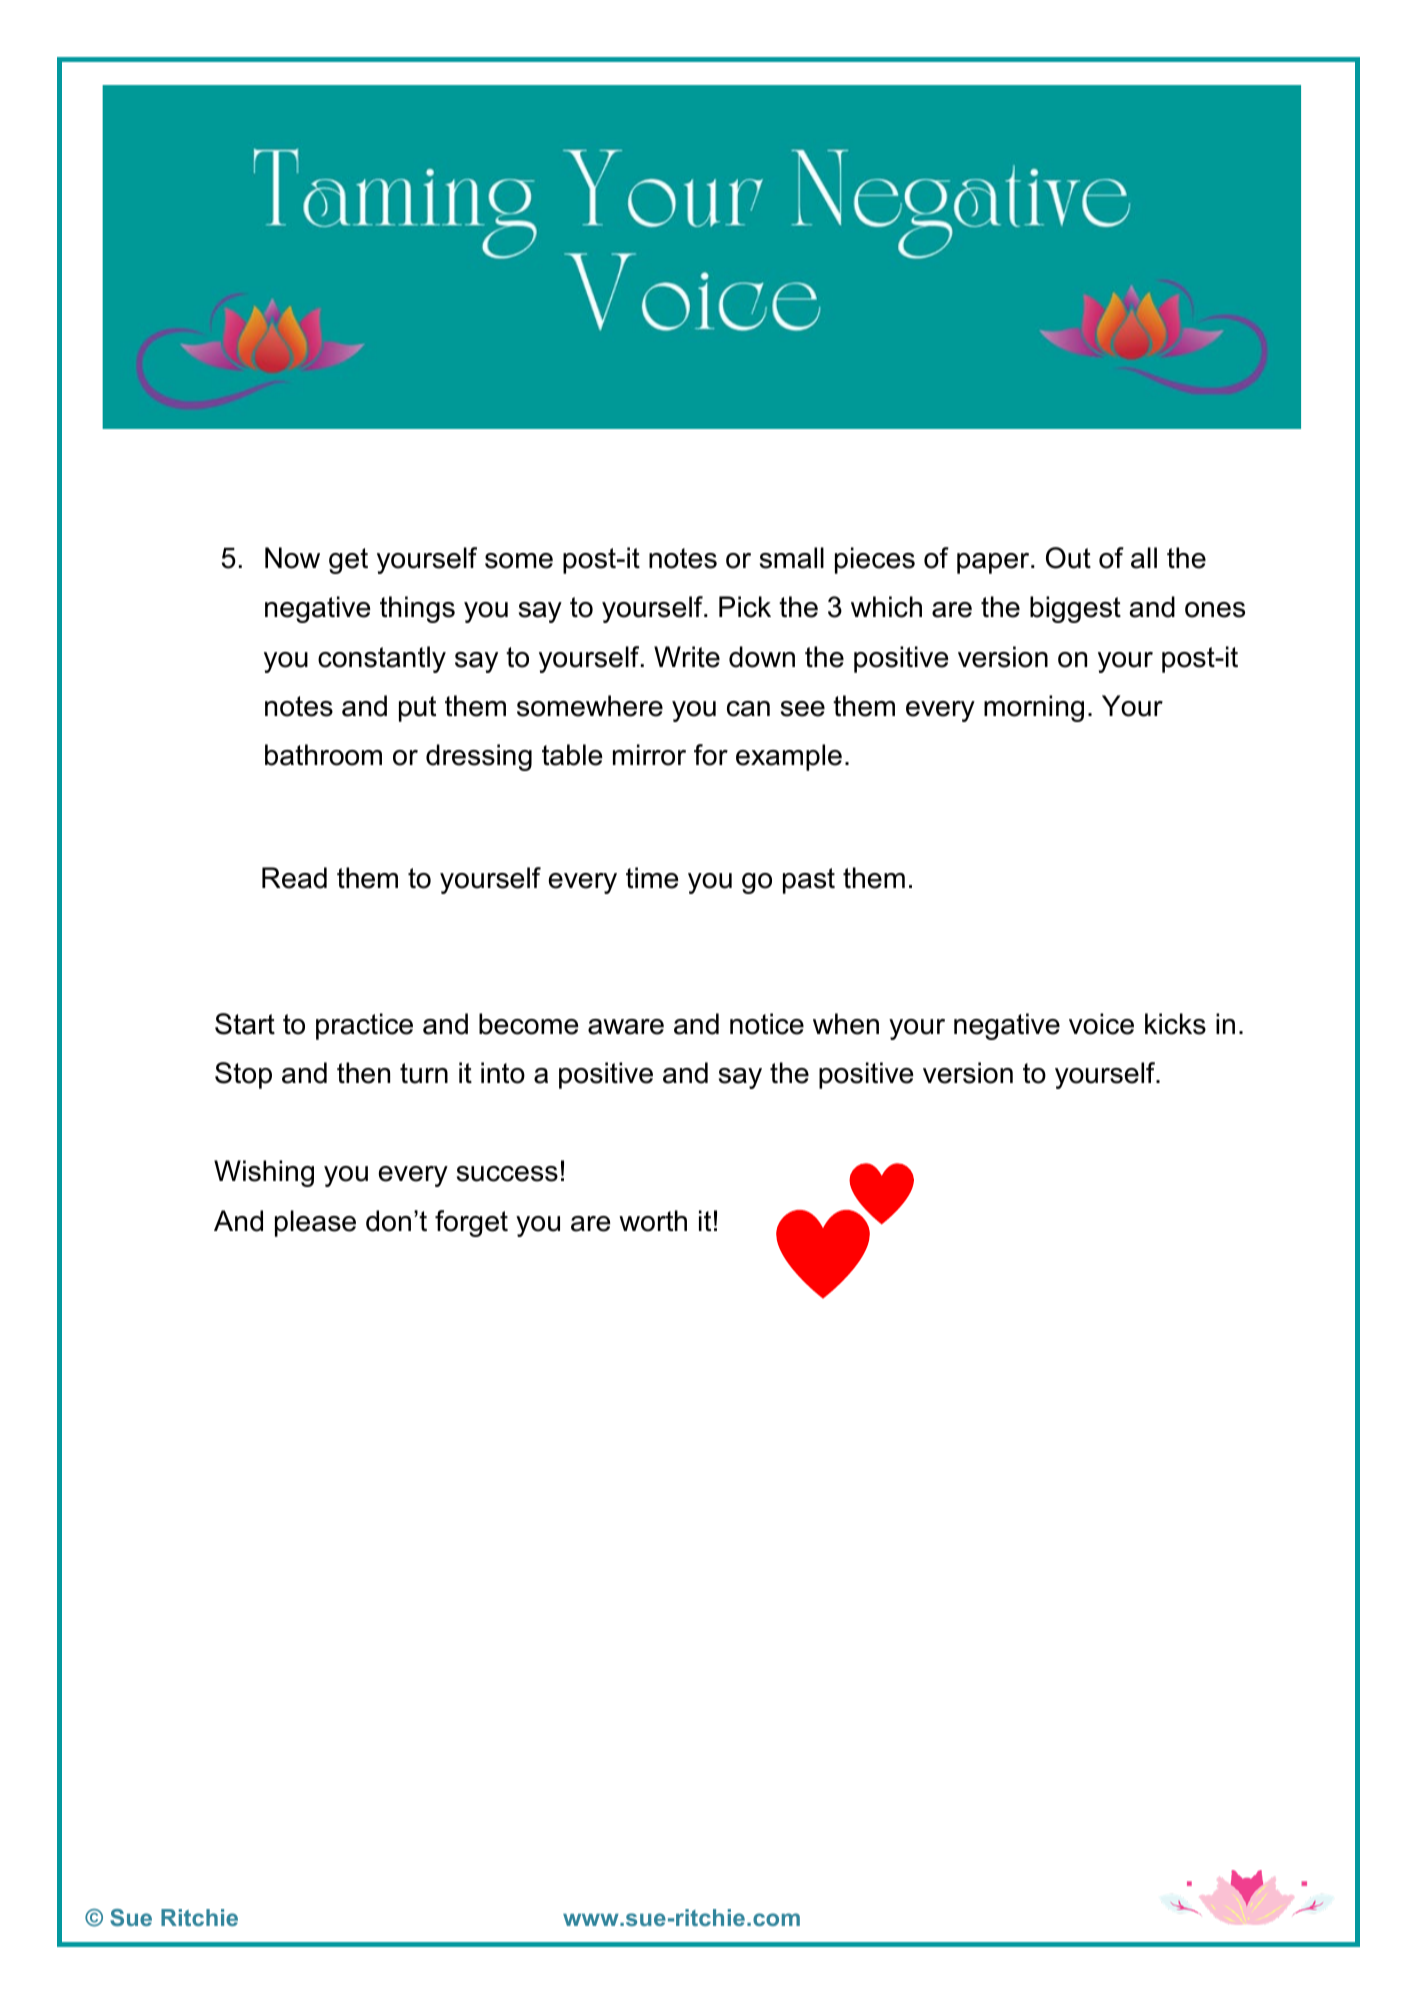 This screenshot has height=2004, width=1417. Describe the element at coordinates (1068, 558) in the screenshot. I see `Out` at that location.
